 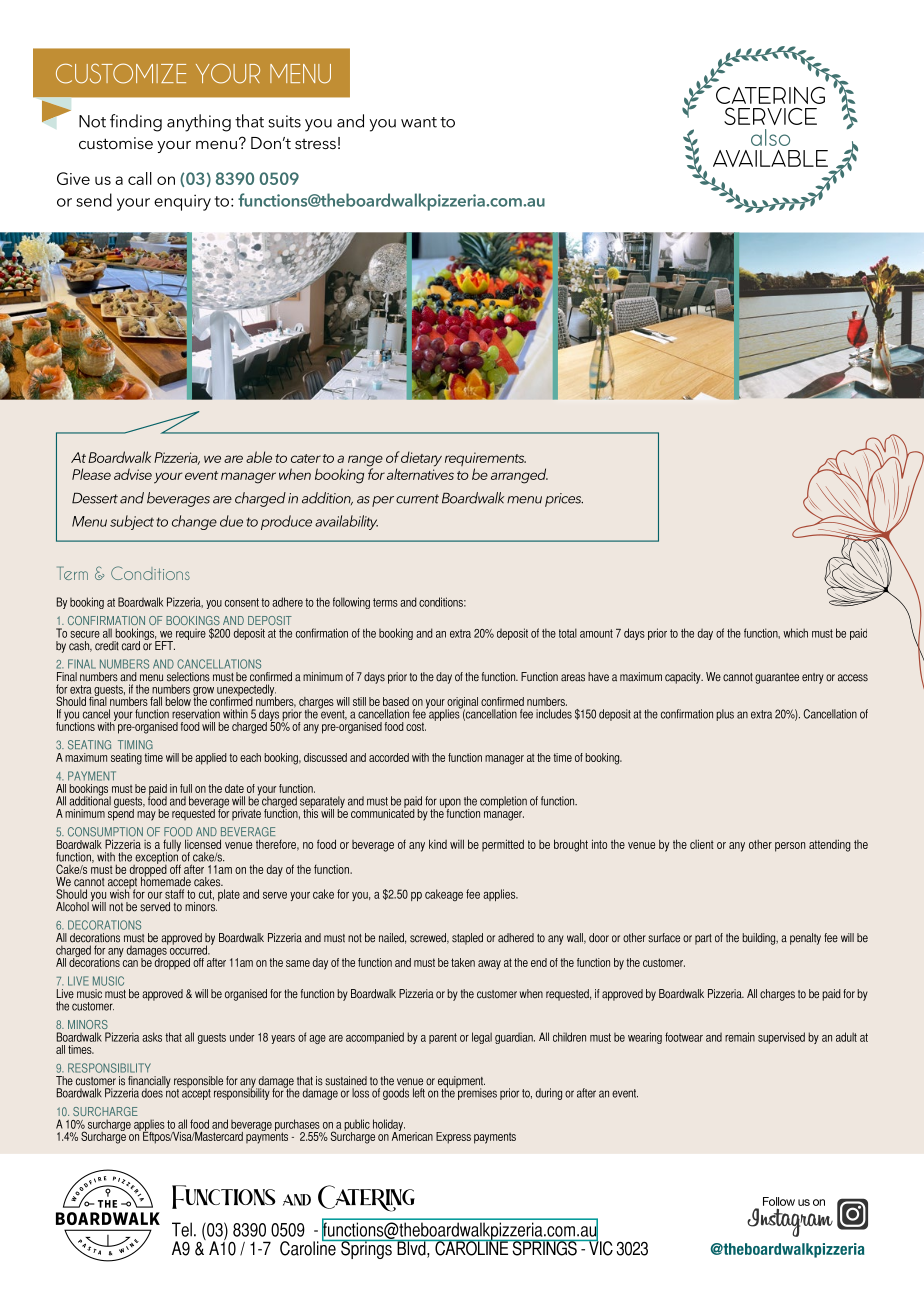 What do you see at coordinates (770, 116) in the screenshot?
I see `SERVICE` at bounding box center [770, 116].
